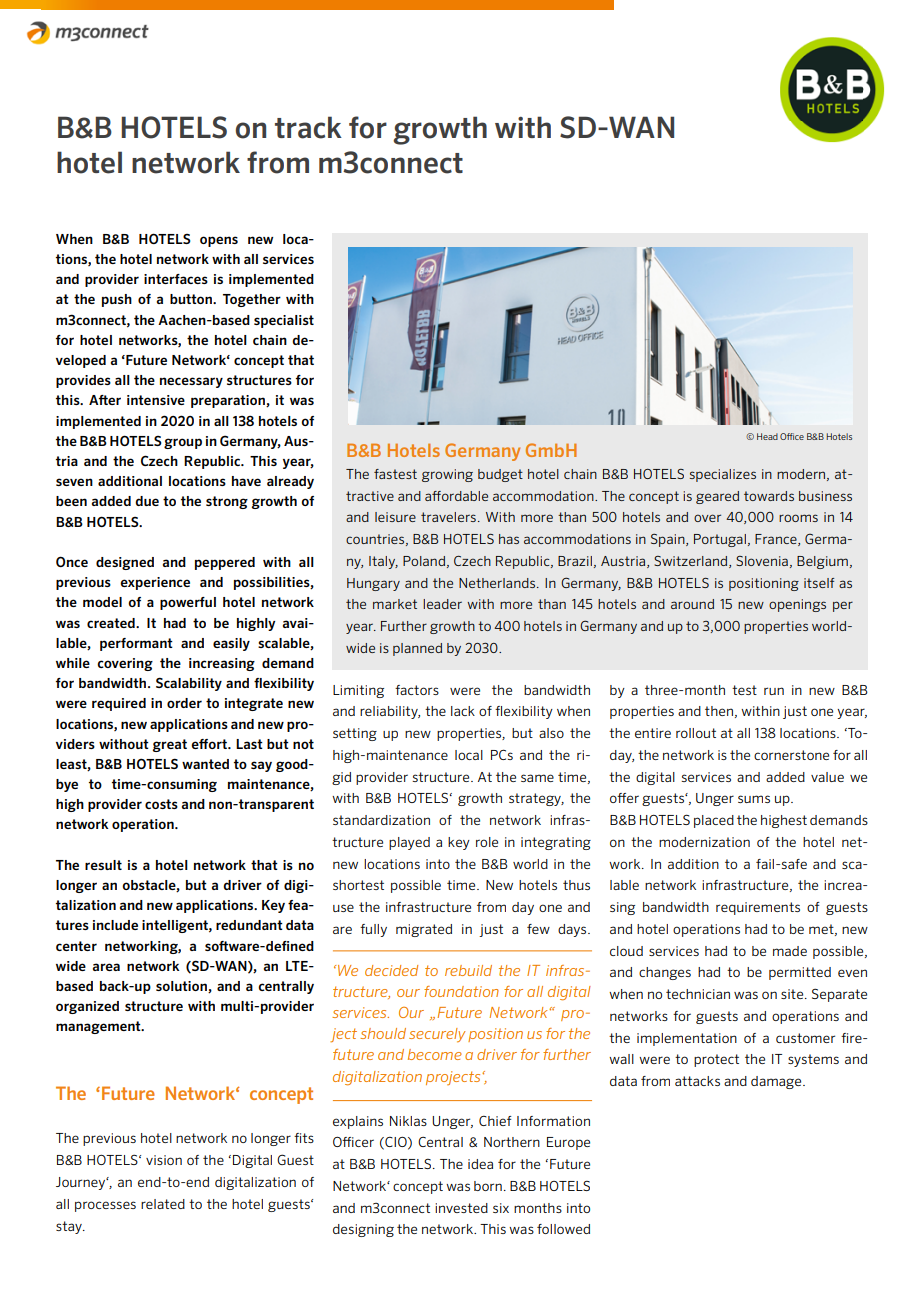  Describe the element at coordinates (777, 1082) in the document. I see `damage` at that location.
